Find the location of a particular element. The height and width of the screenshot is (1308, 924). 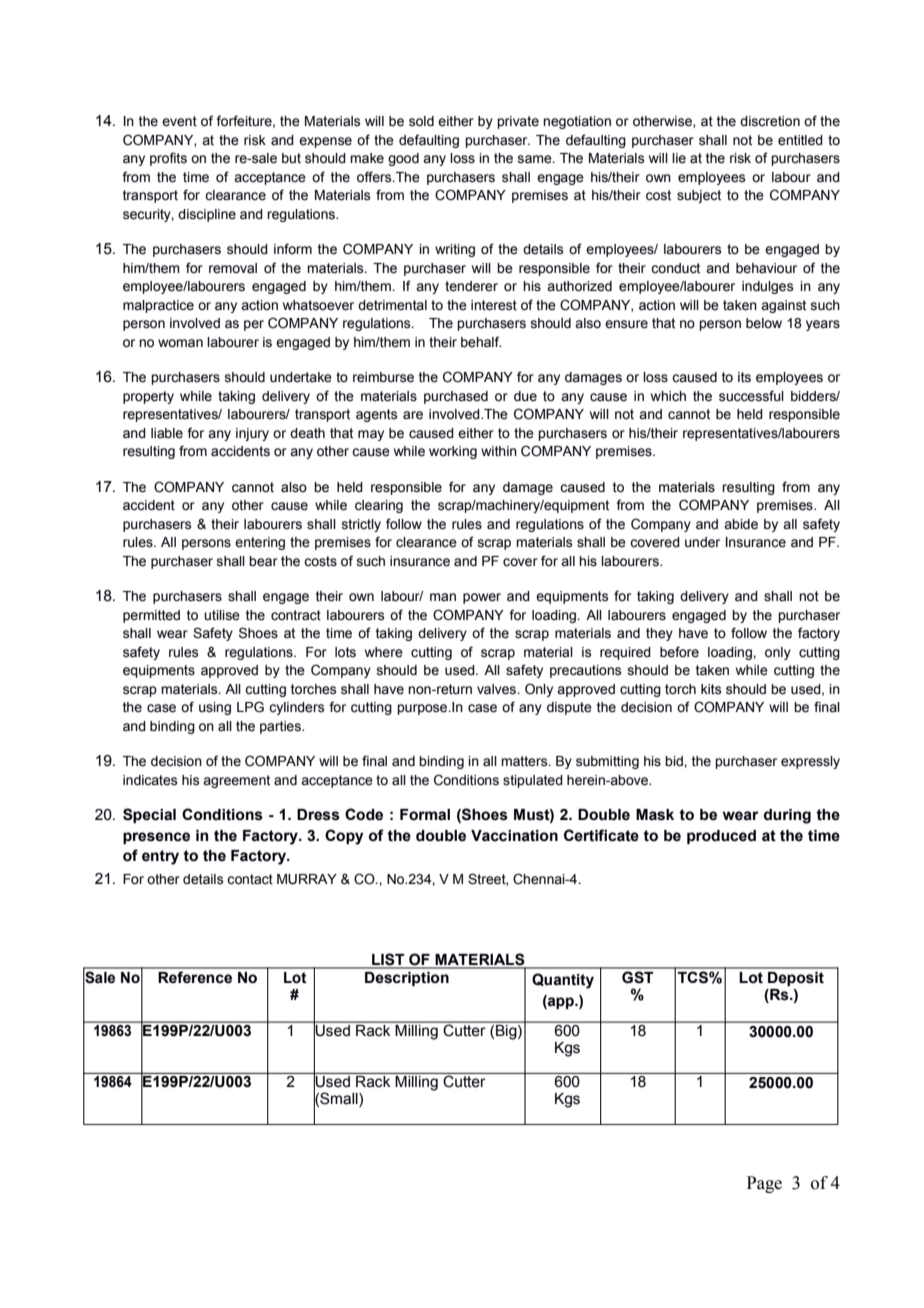

utilise is located at coordinates (222, 615).
